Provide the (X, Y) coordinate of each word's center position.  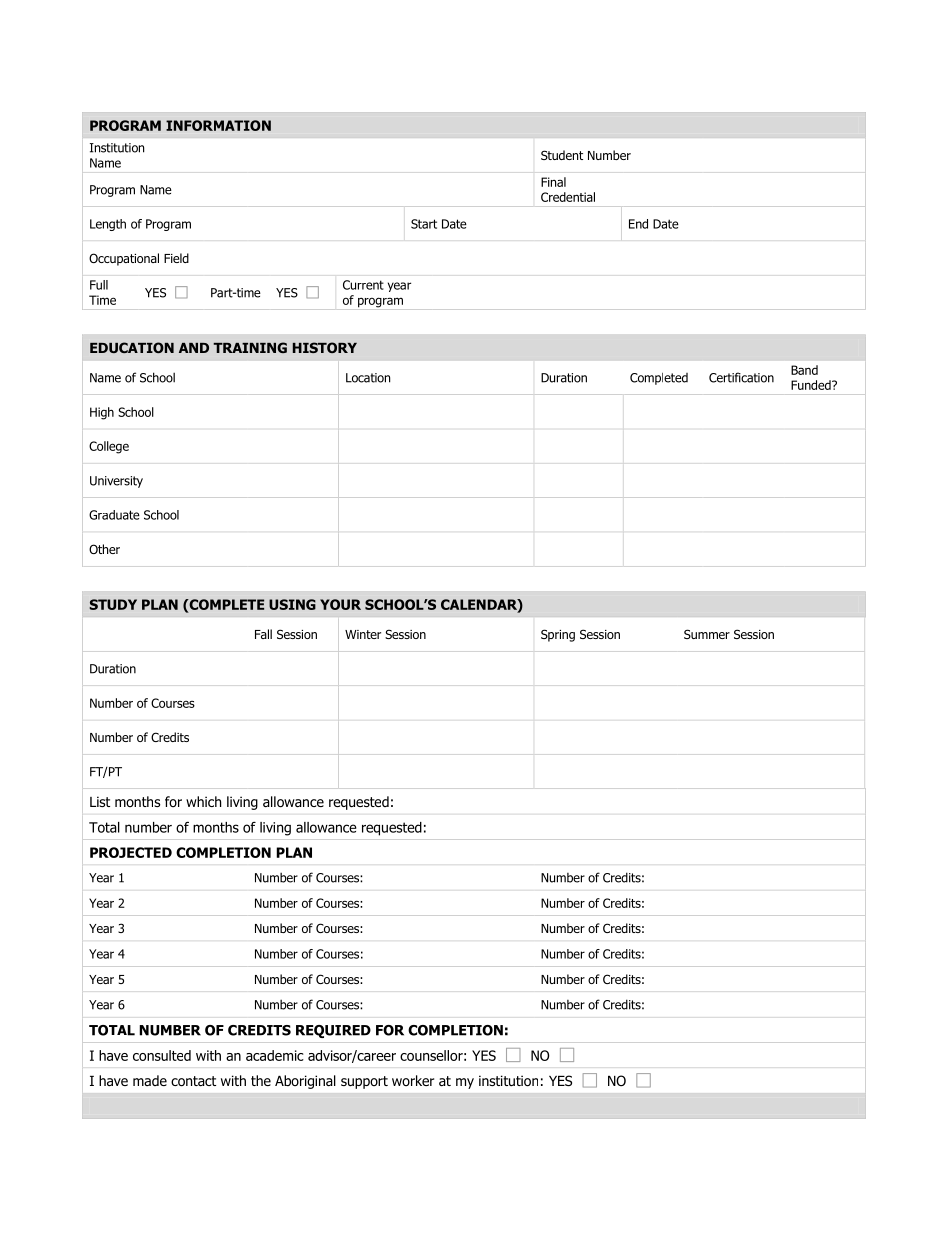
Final (553, 182)
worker (413, 1080)
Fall (263, 634)
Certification (741, 377)
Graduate (114, 515)
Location (368, 378)
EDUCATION (132, 347)
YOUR (340, 604)
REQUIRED (333, 1031)
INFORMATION (218, 125)
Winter (363, 634)
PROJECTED (131, 852)
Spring (558, 635)
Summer (707, 634)
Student (562, 155)
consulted (162, 1055)
